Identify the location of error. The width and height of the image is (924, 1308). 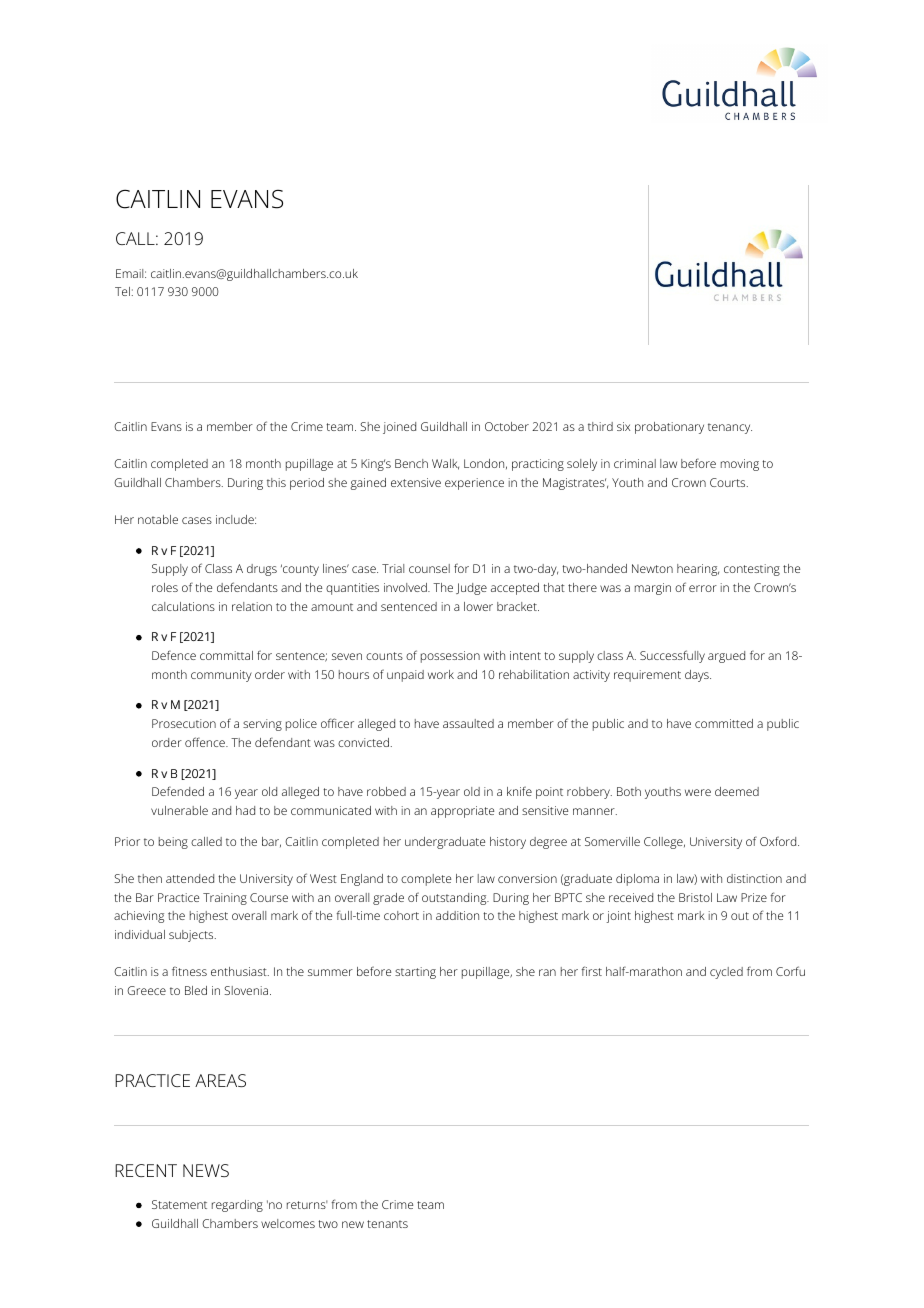
(703, 588).
